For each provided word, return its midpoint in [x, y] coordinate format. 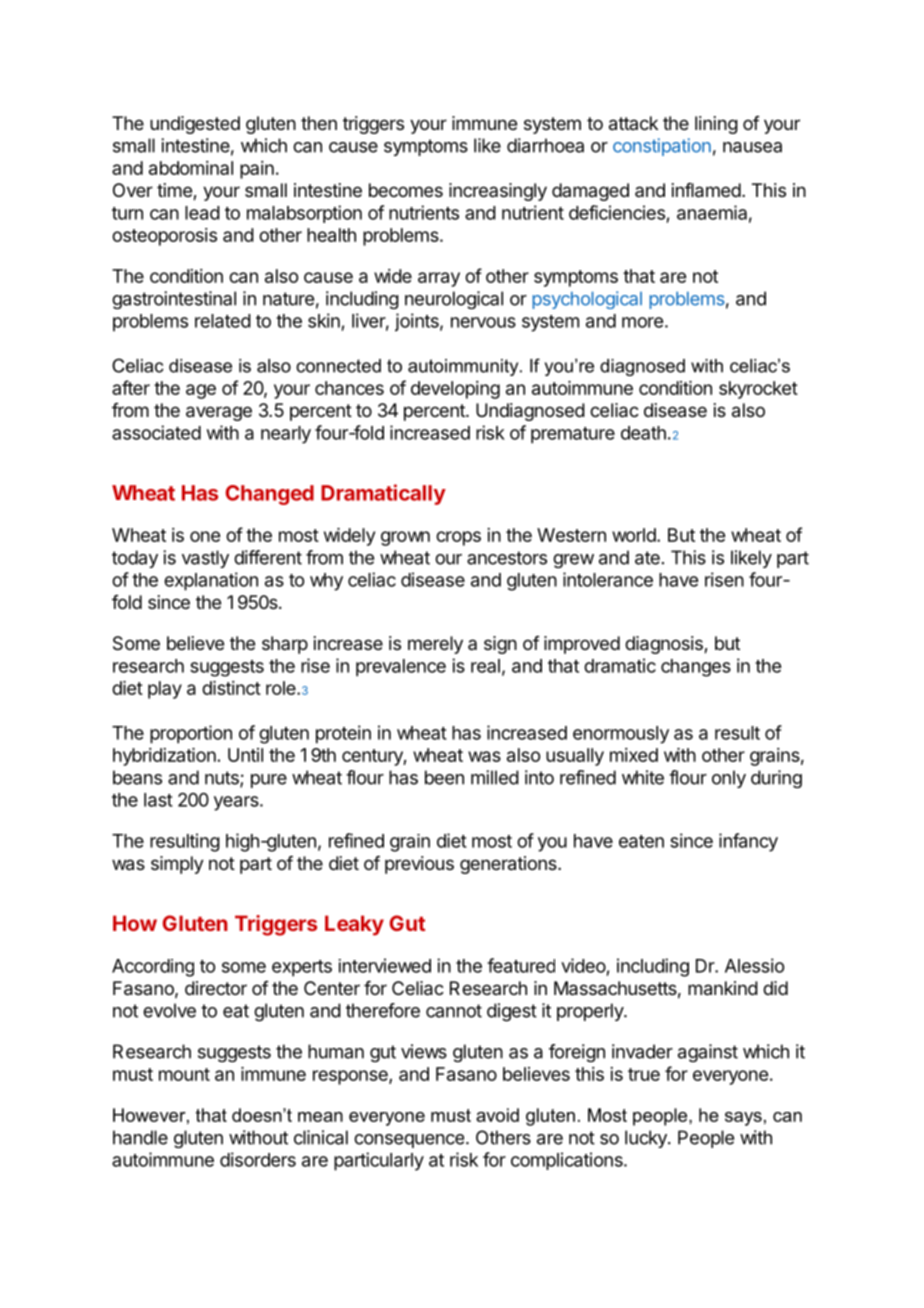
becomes [406, 190]
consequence [409, 1141]
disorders [258, 1159]
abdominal [191, 168]
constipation [662, 147]
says [743, 1119]
